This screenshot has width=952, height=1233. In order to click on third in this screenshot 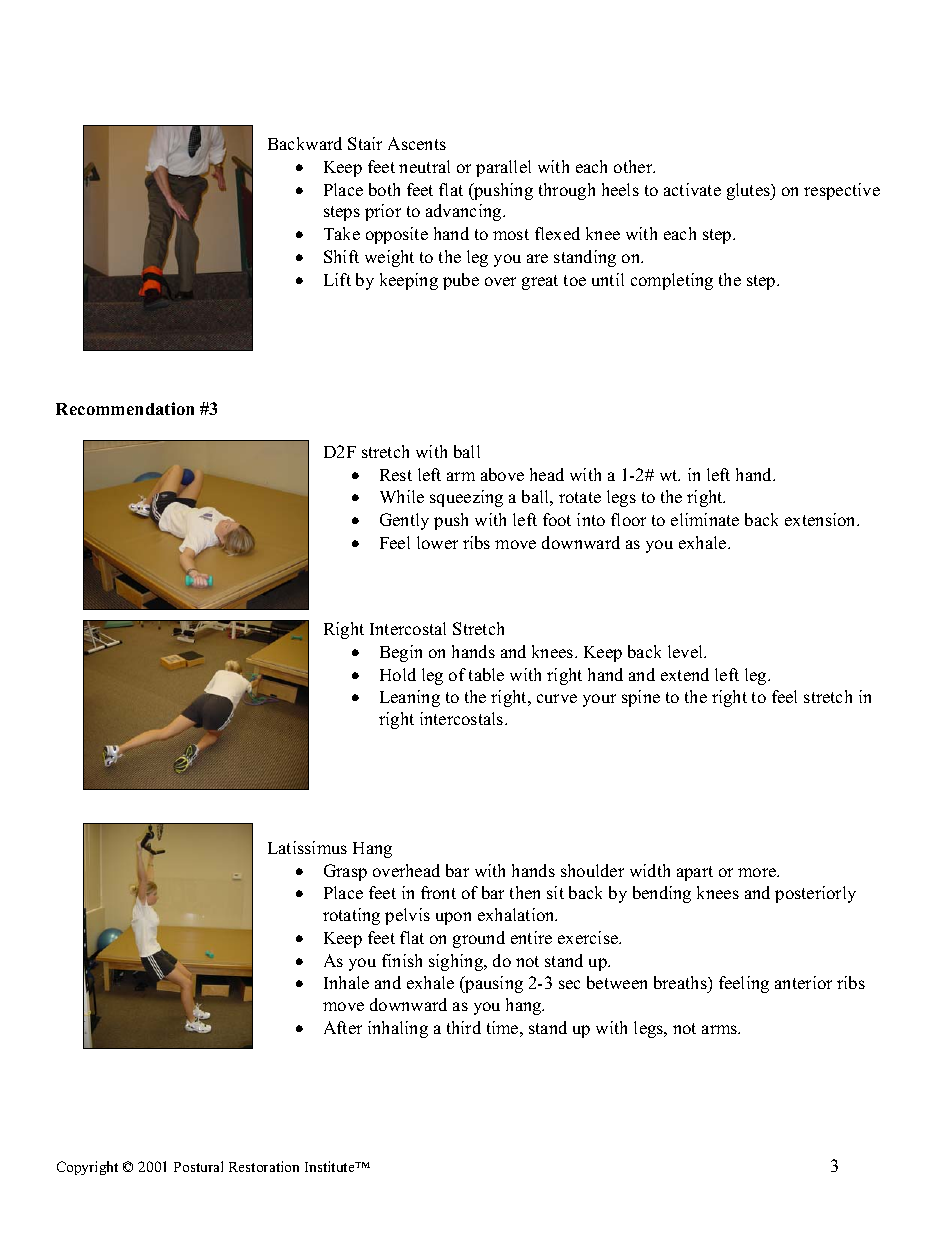, I will do `click(464, 1027)`.
